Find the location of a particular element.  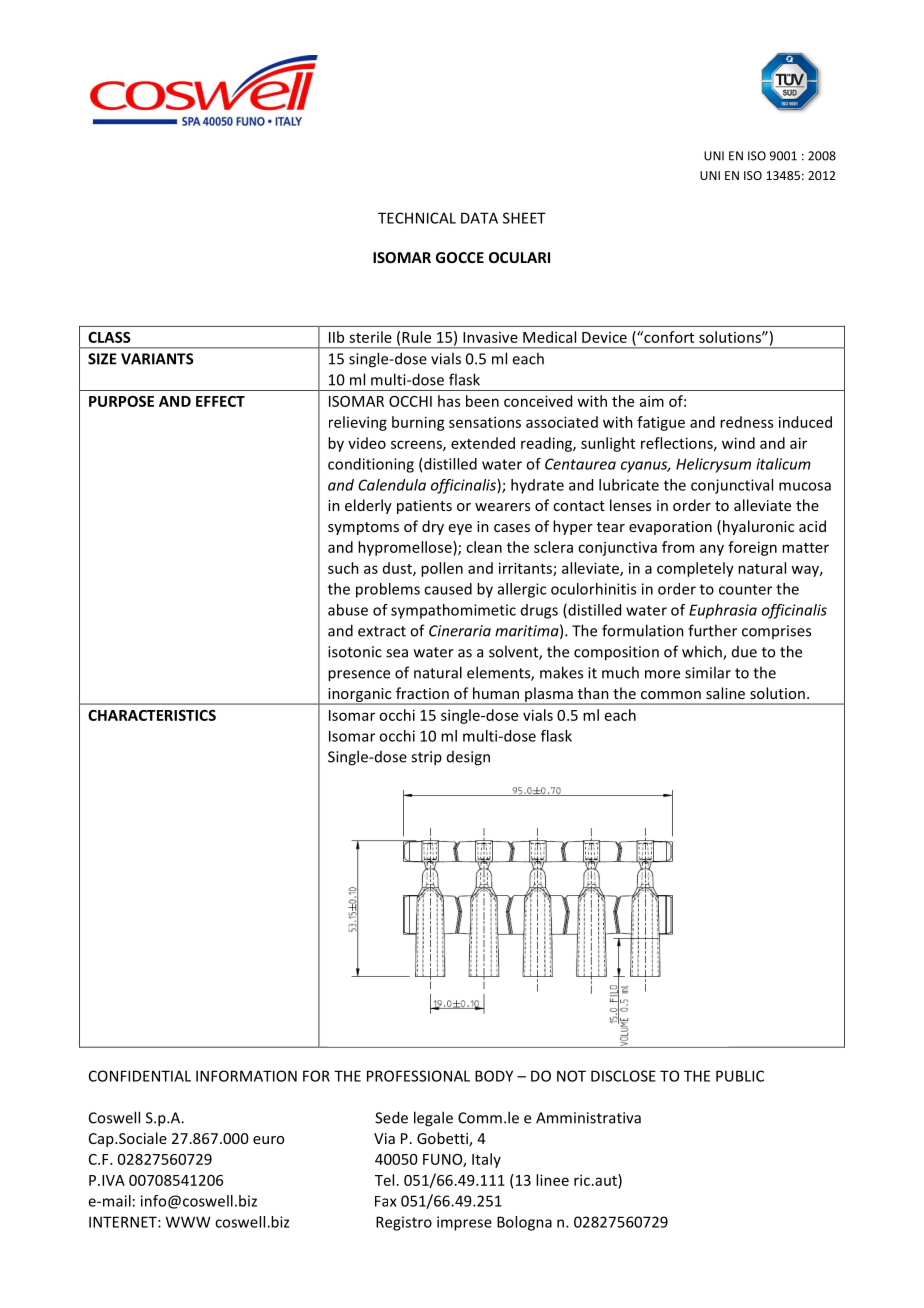

design is located at coordinates (468, 758).
